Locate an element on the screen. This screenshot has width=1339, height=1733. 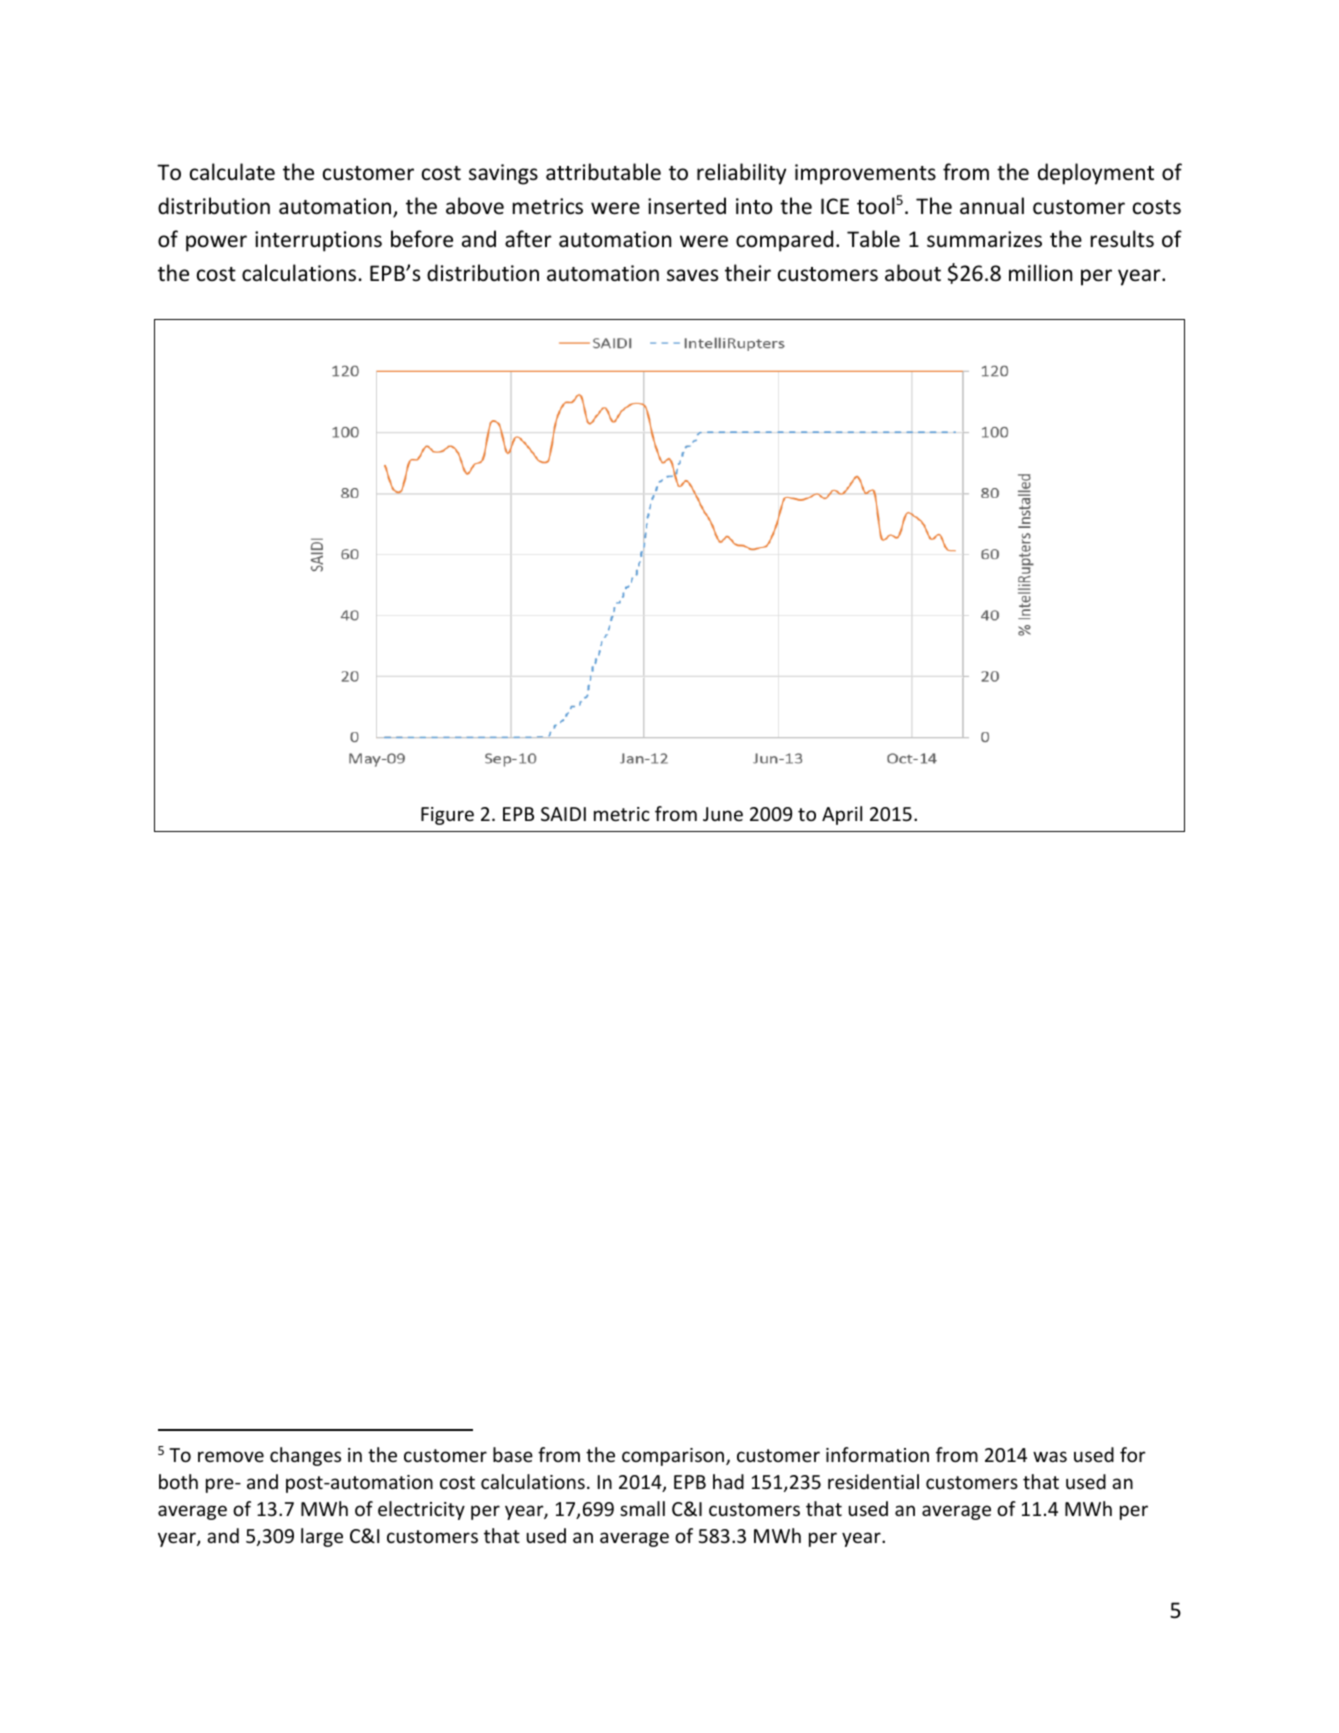
large is located at coordinates (322, 1537).
